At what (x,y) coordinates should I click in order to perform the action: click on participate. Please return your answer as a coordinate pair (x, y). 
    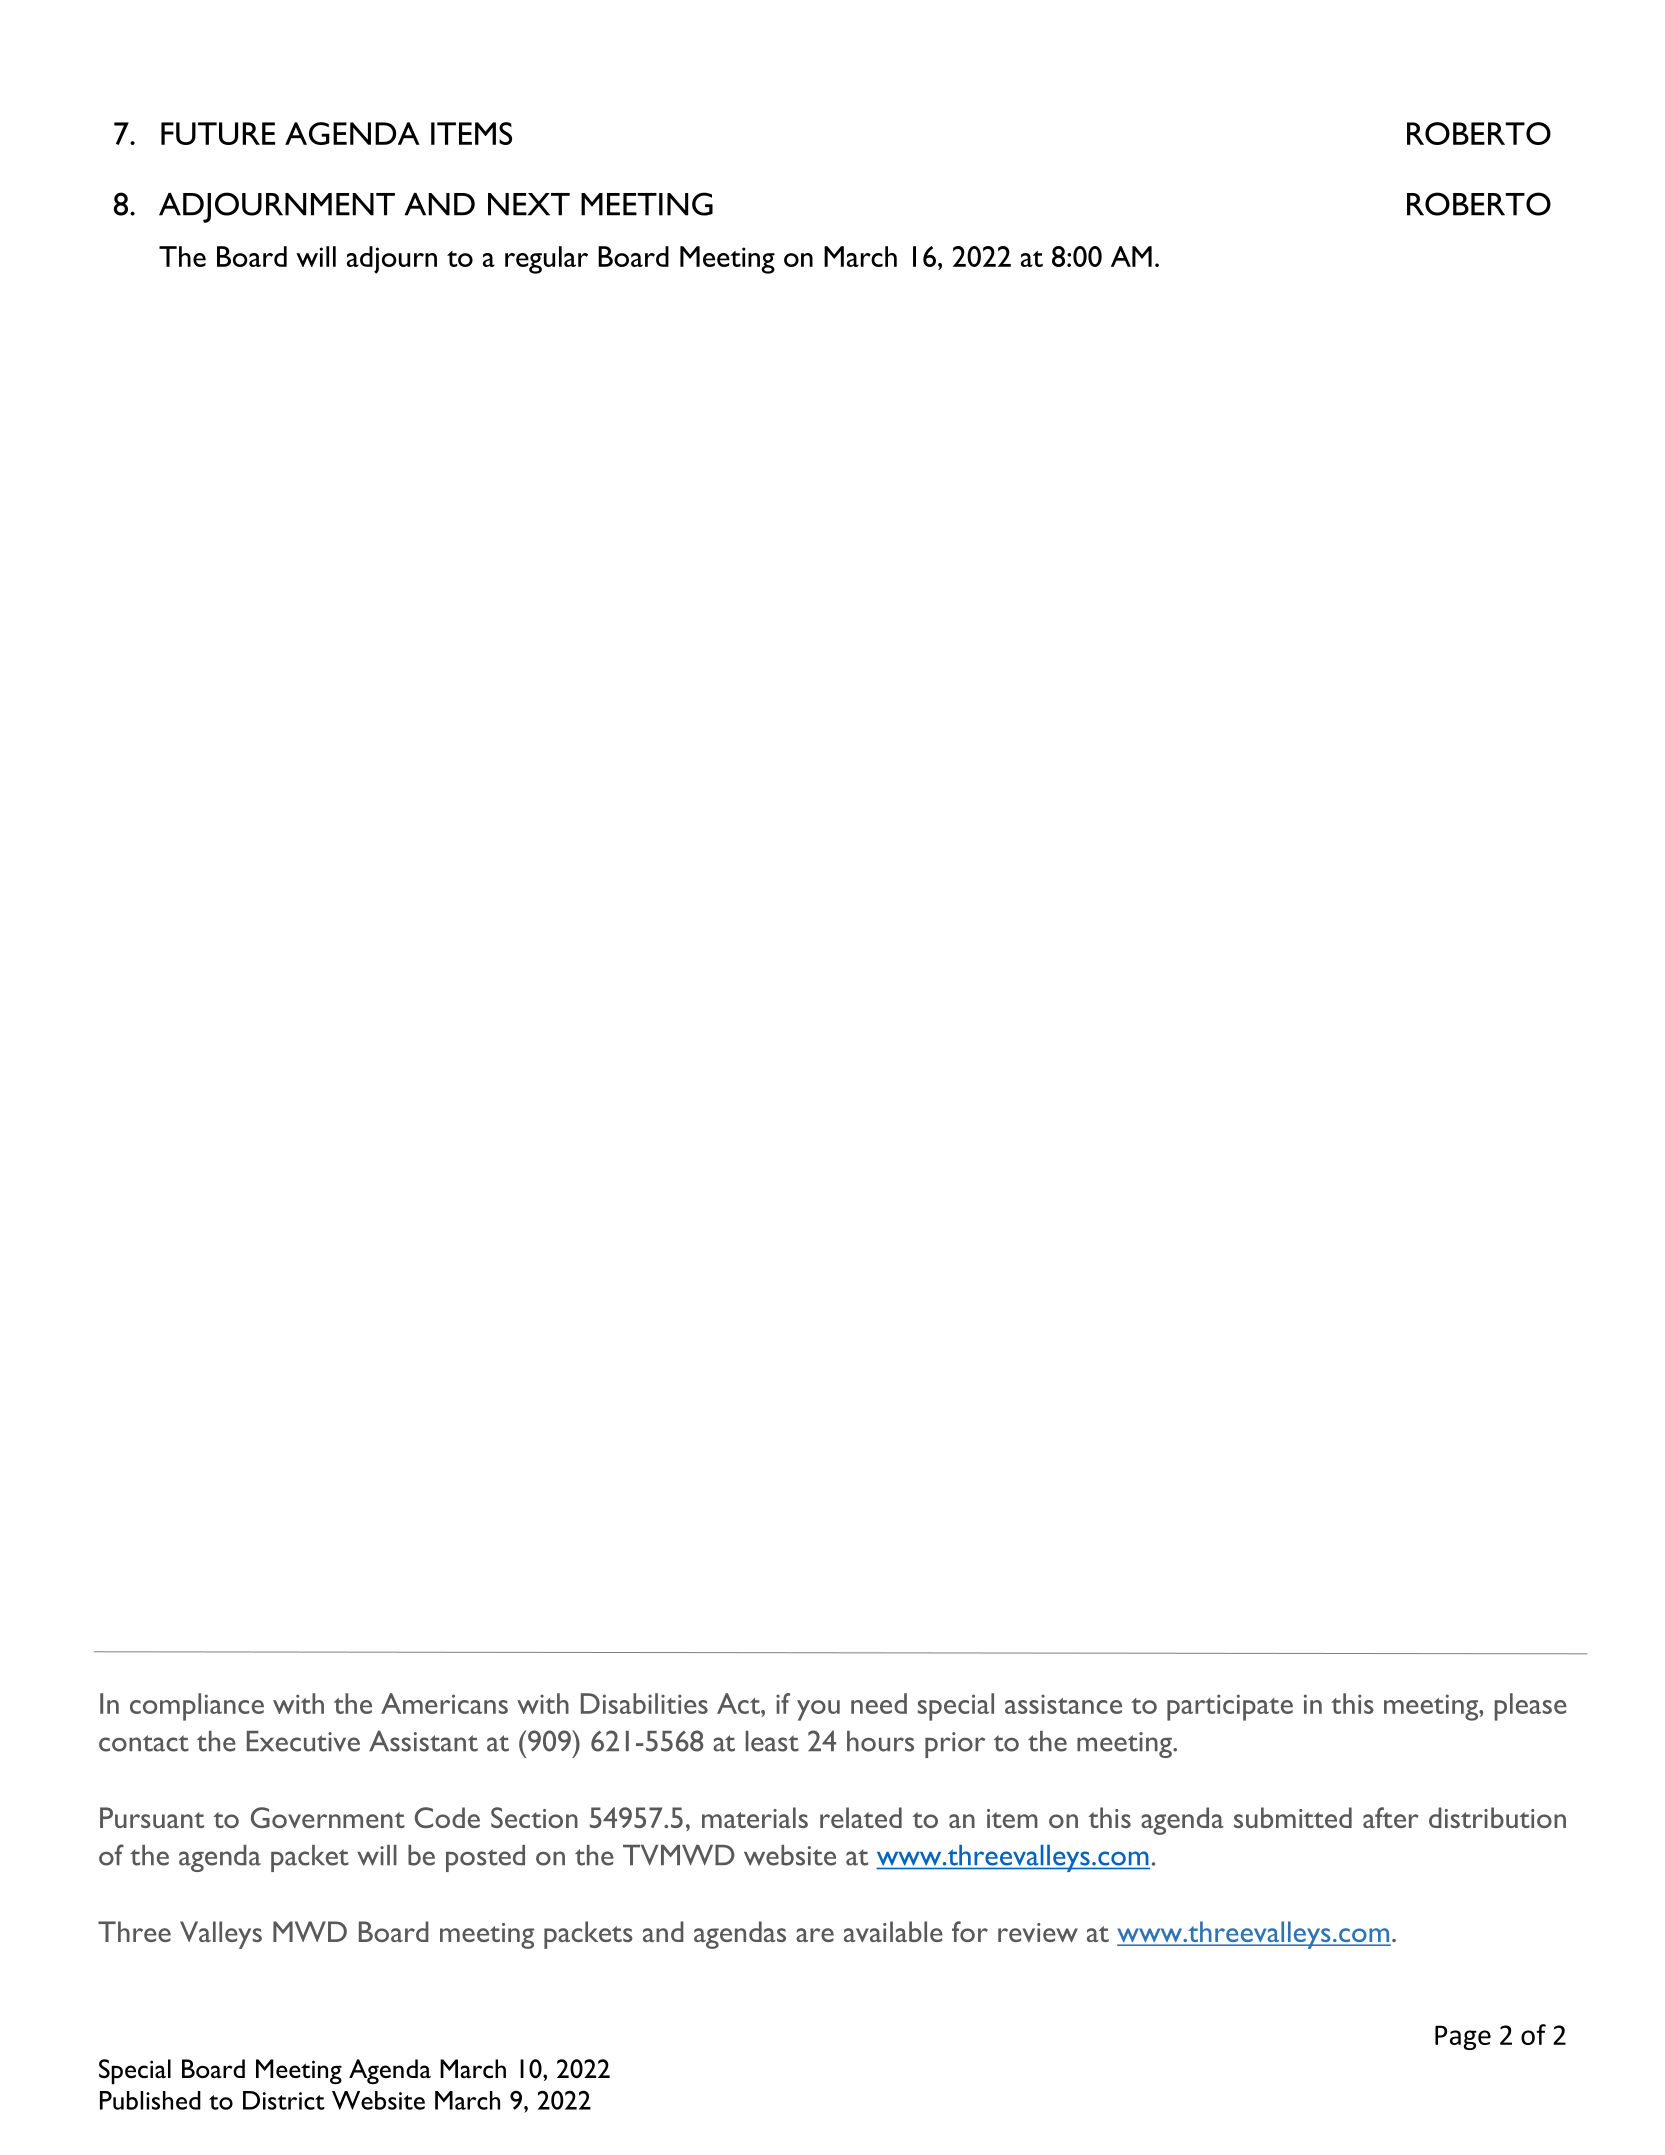
    Looking at the image, I should click on (1230, 1707).
